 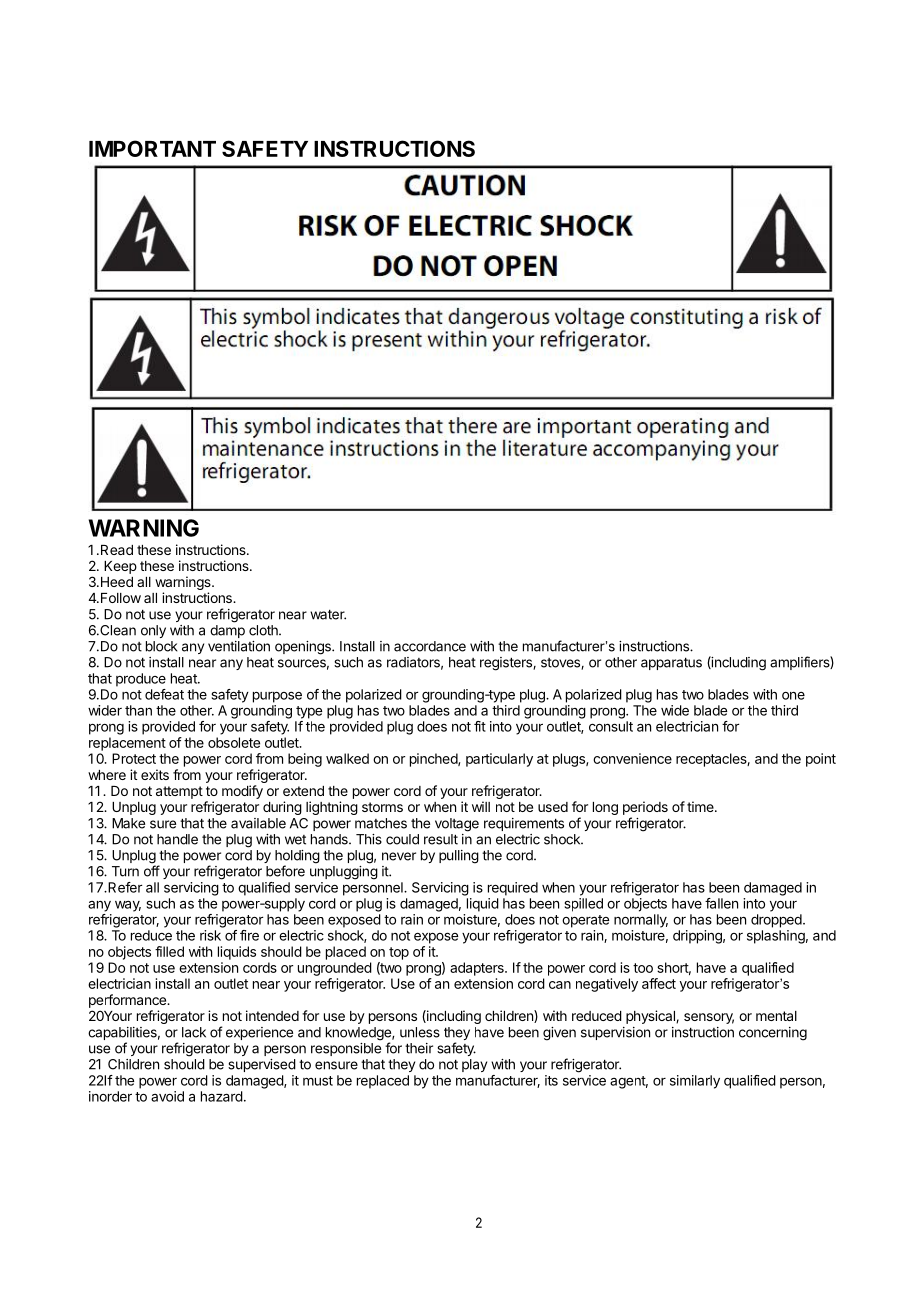 I want to click on water, so click(x=328, y=614).
